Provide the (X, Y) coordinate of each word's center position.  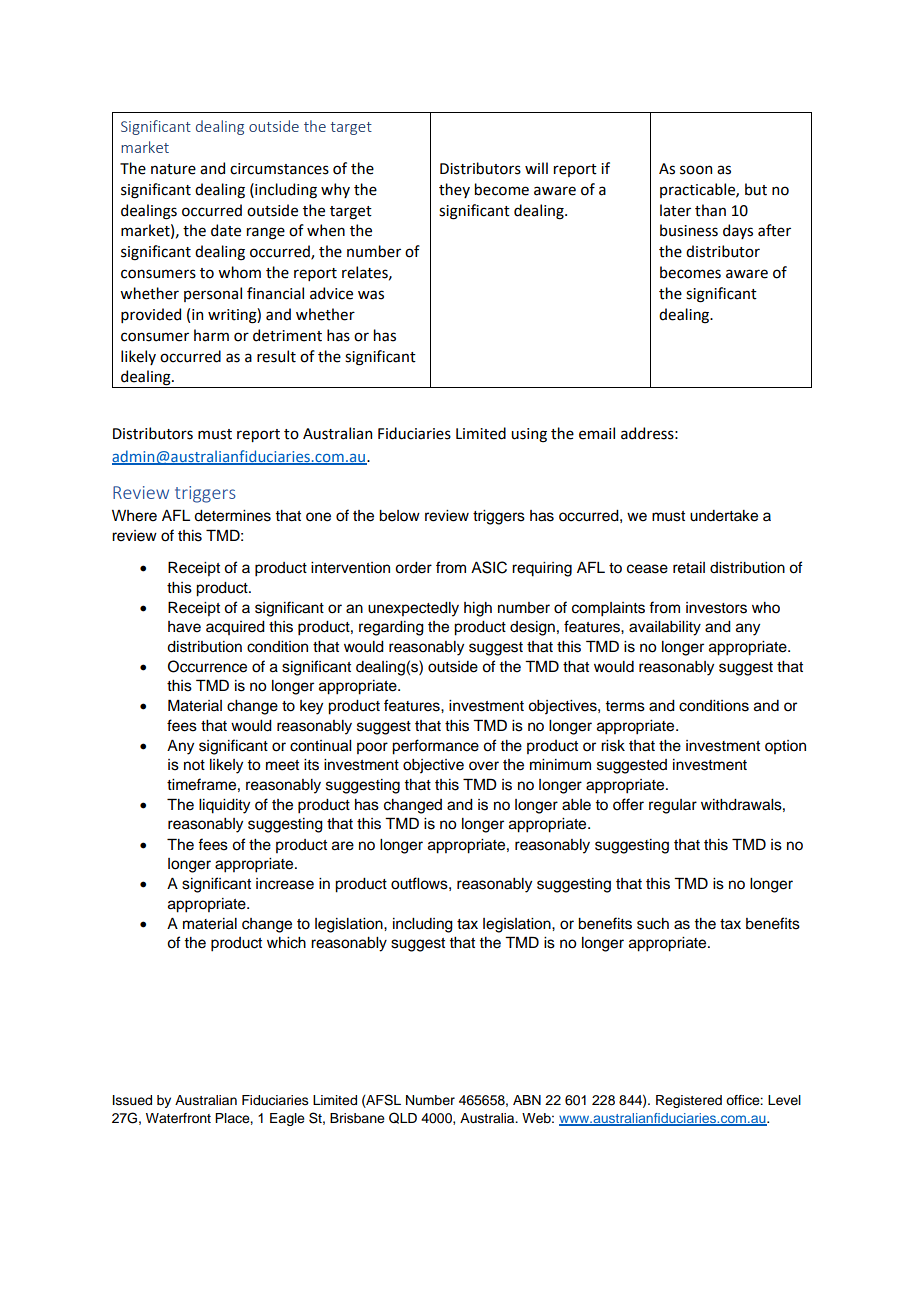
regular (673, 806)
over (484, 766)
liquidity (224, 806)
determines (232, 516)
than (710, 210)
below (399, 516)
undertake (724, 516)
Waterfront (178, 1118)
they (454, 190)
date (226, 230)
